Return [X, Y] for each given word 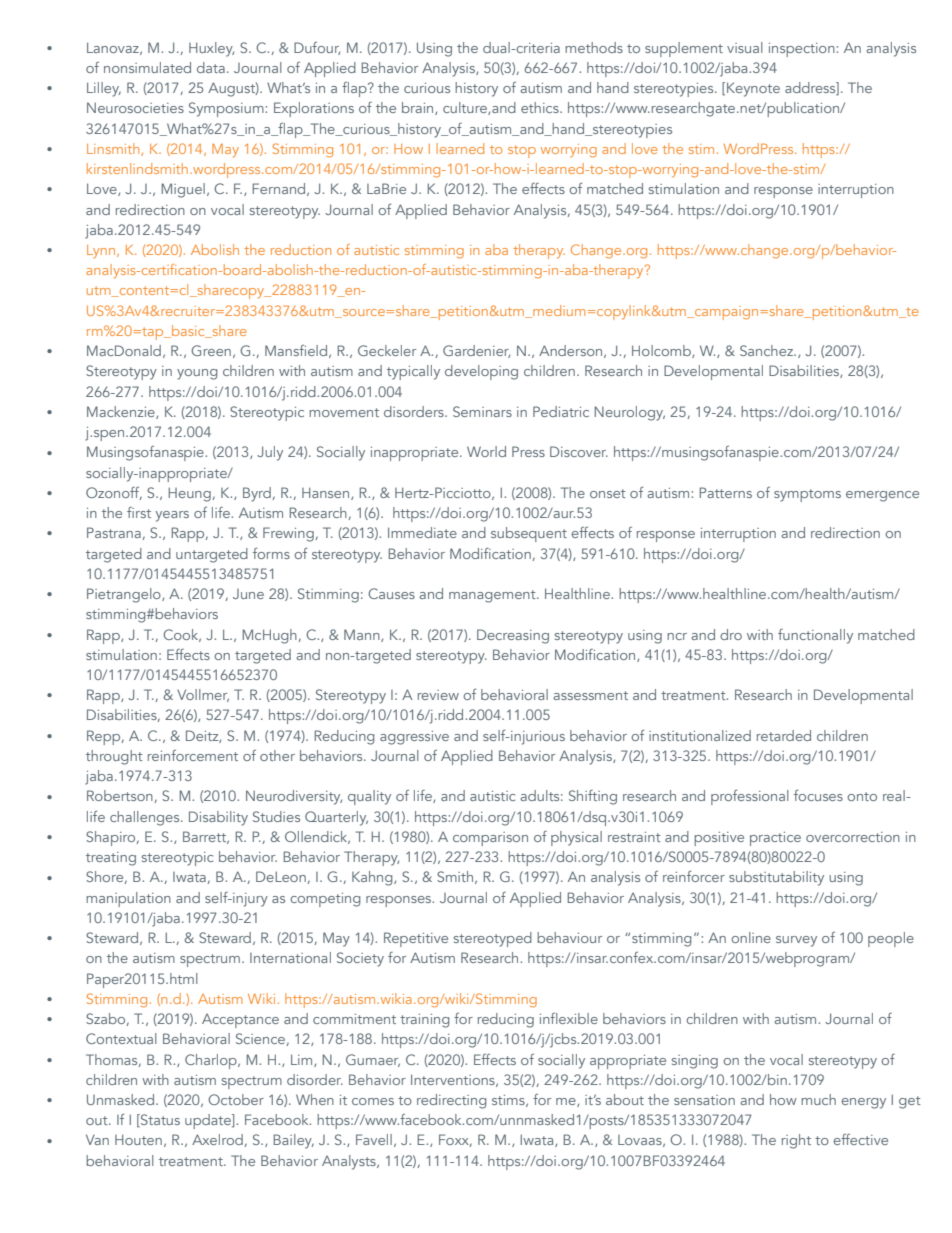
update [209, 1121]
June [248, 594]
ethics [541, 107]
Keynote [753, 89]
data [211, 67]
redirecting [452, 1101]
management [493, 596]
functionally [815, 636]
